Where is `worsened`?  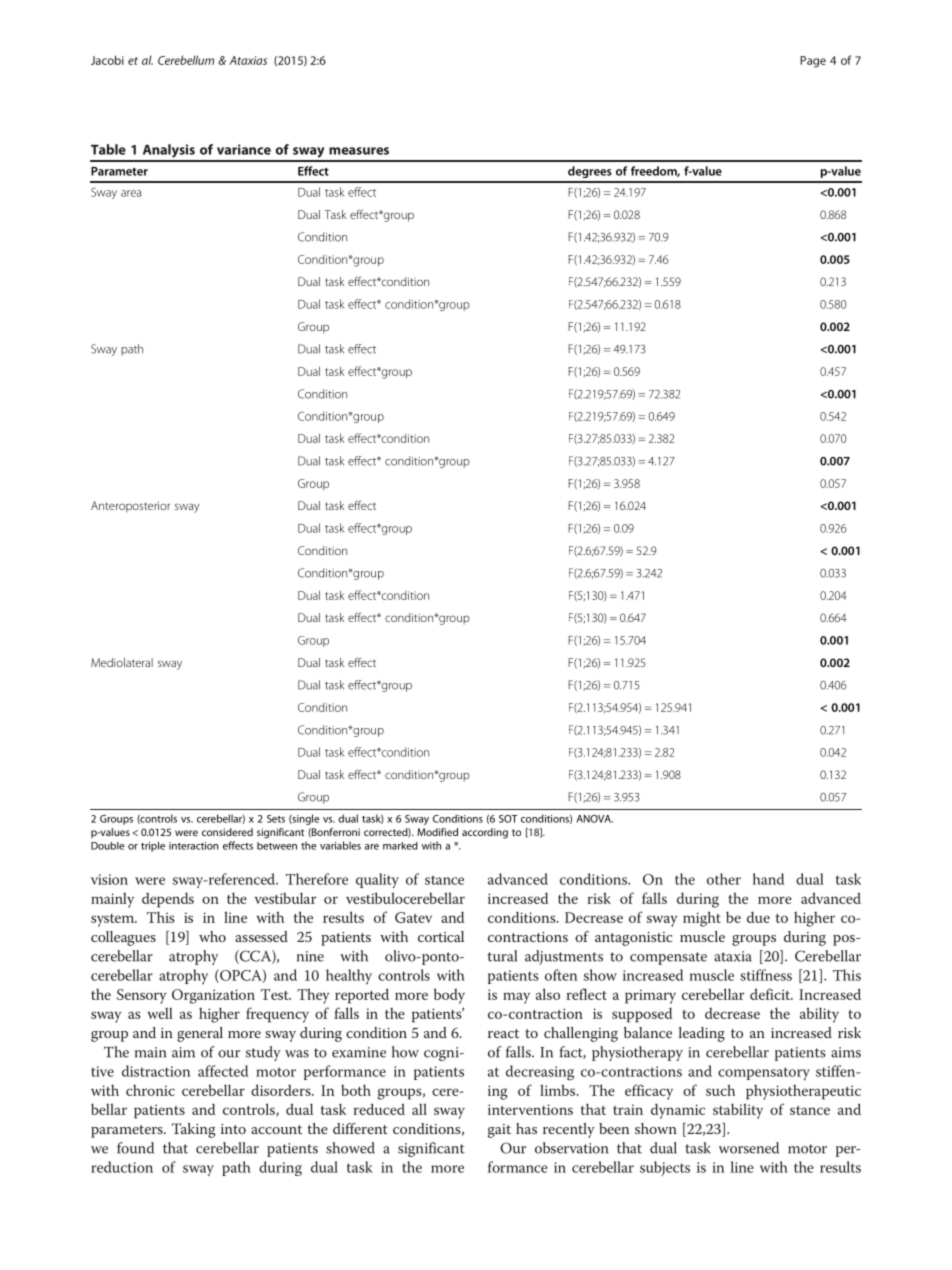 worsened is located at coordinates (749, 1148).
